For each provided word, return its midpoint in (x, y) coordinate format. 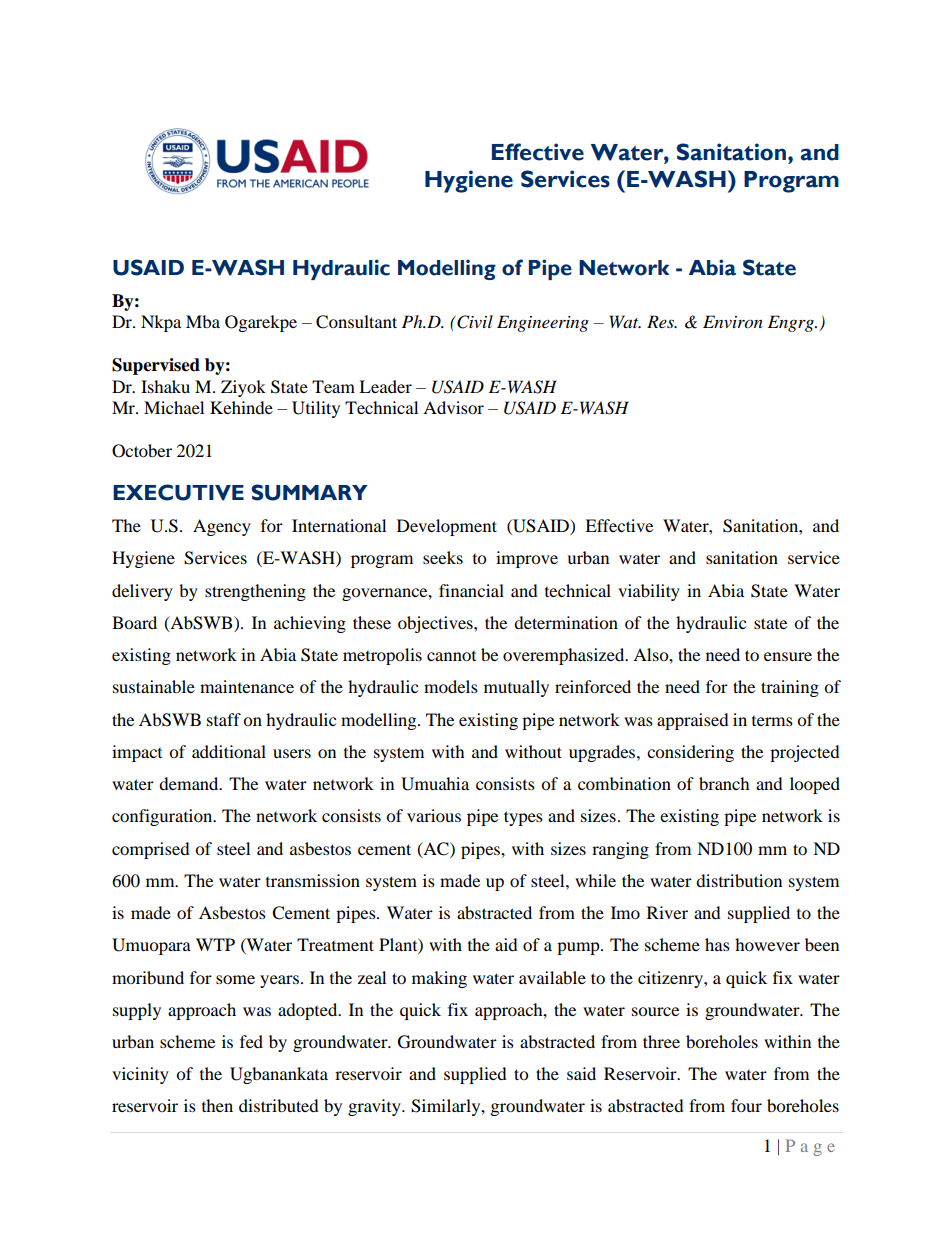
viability (649, 592)
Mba (203, 321)
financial (471, 590)
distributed (279, 1105)
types (523, 818)
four (746, 1105)
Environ (733, 322)
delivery (142, 592)
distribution (739, 880)
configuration (163, 817)
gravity (375, 1107)
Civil (474, 322)
